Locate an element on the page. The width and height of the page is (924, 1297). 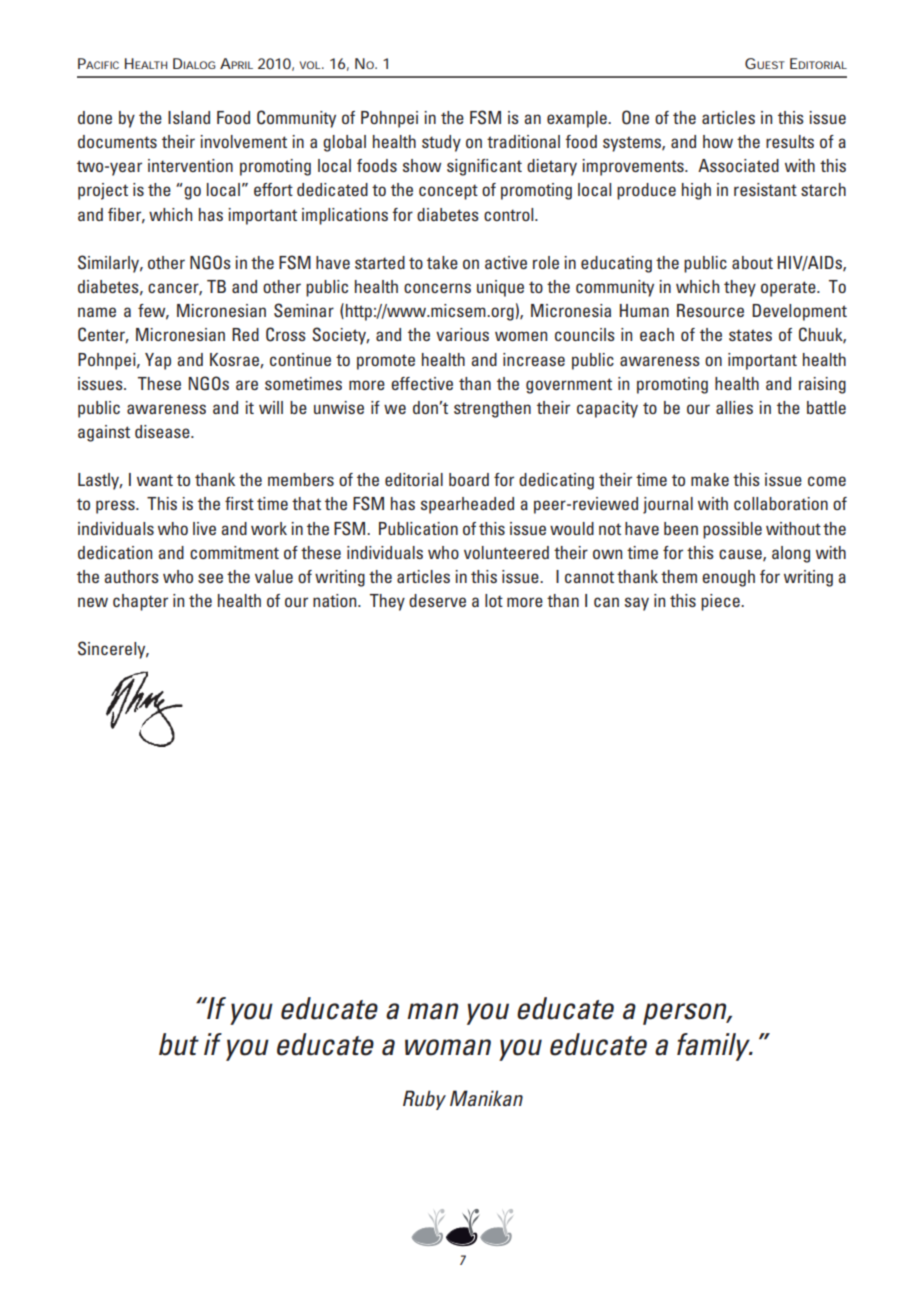
board is located at coordinates (469, 479).
